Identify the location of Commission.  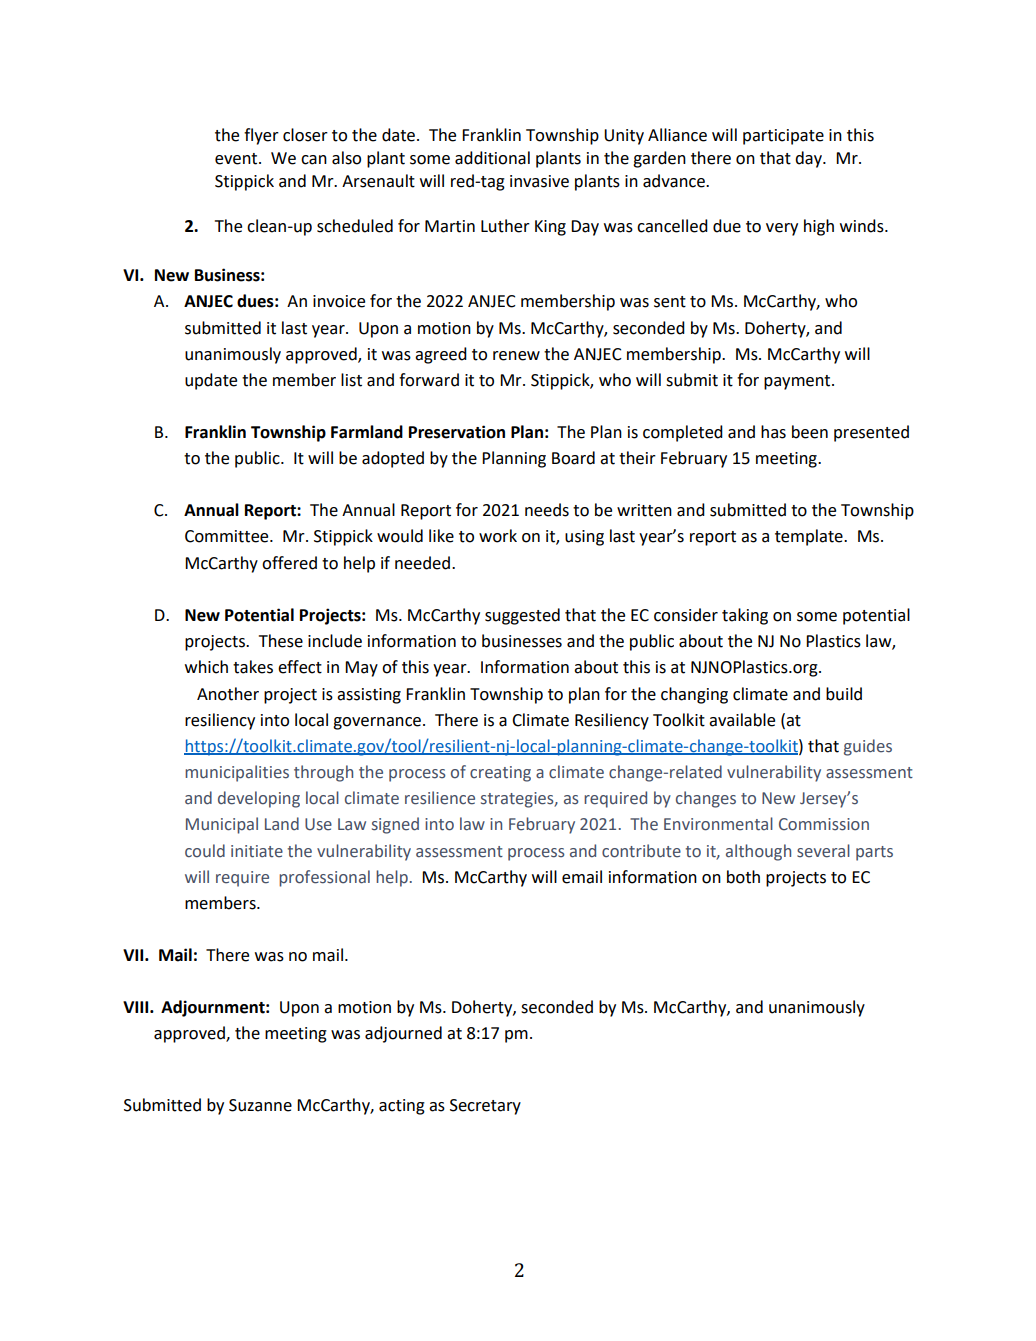
(824, 824).
